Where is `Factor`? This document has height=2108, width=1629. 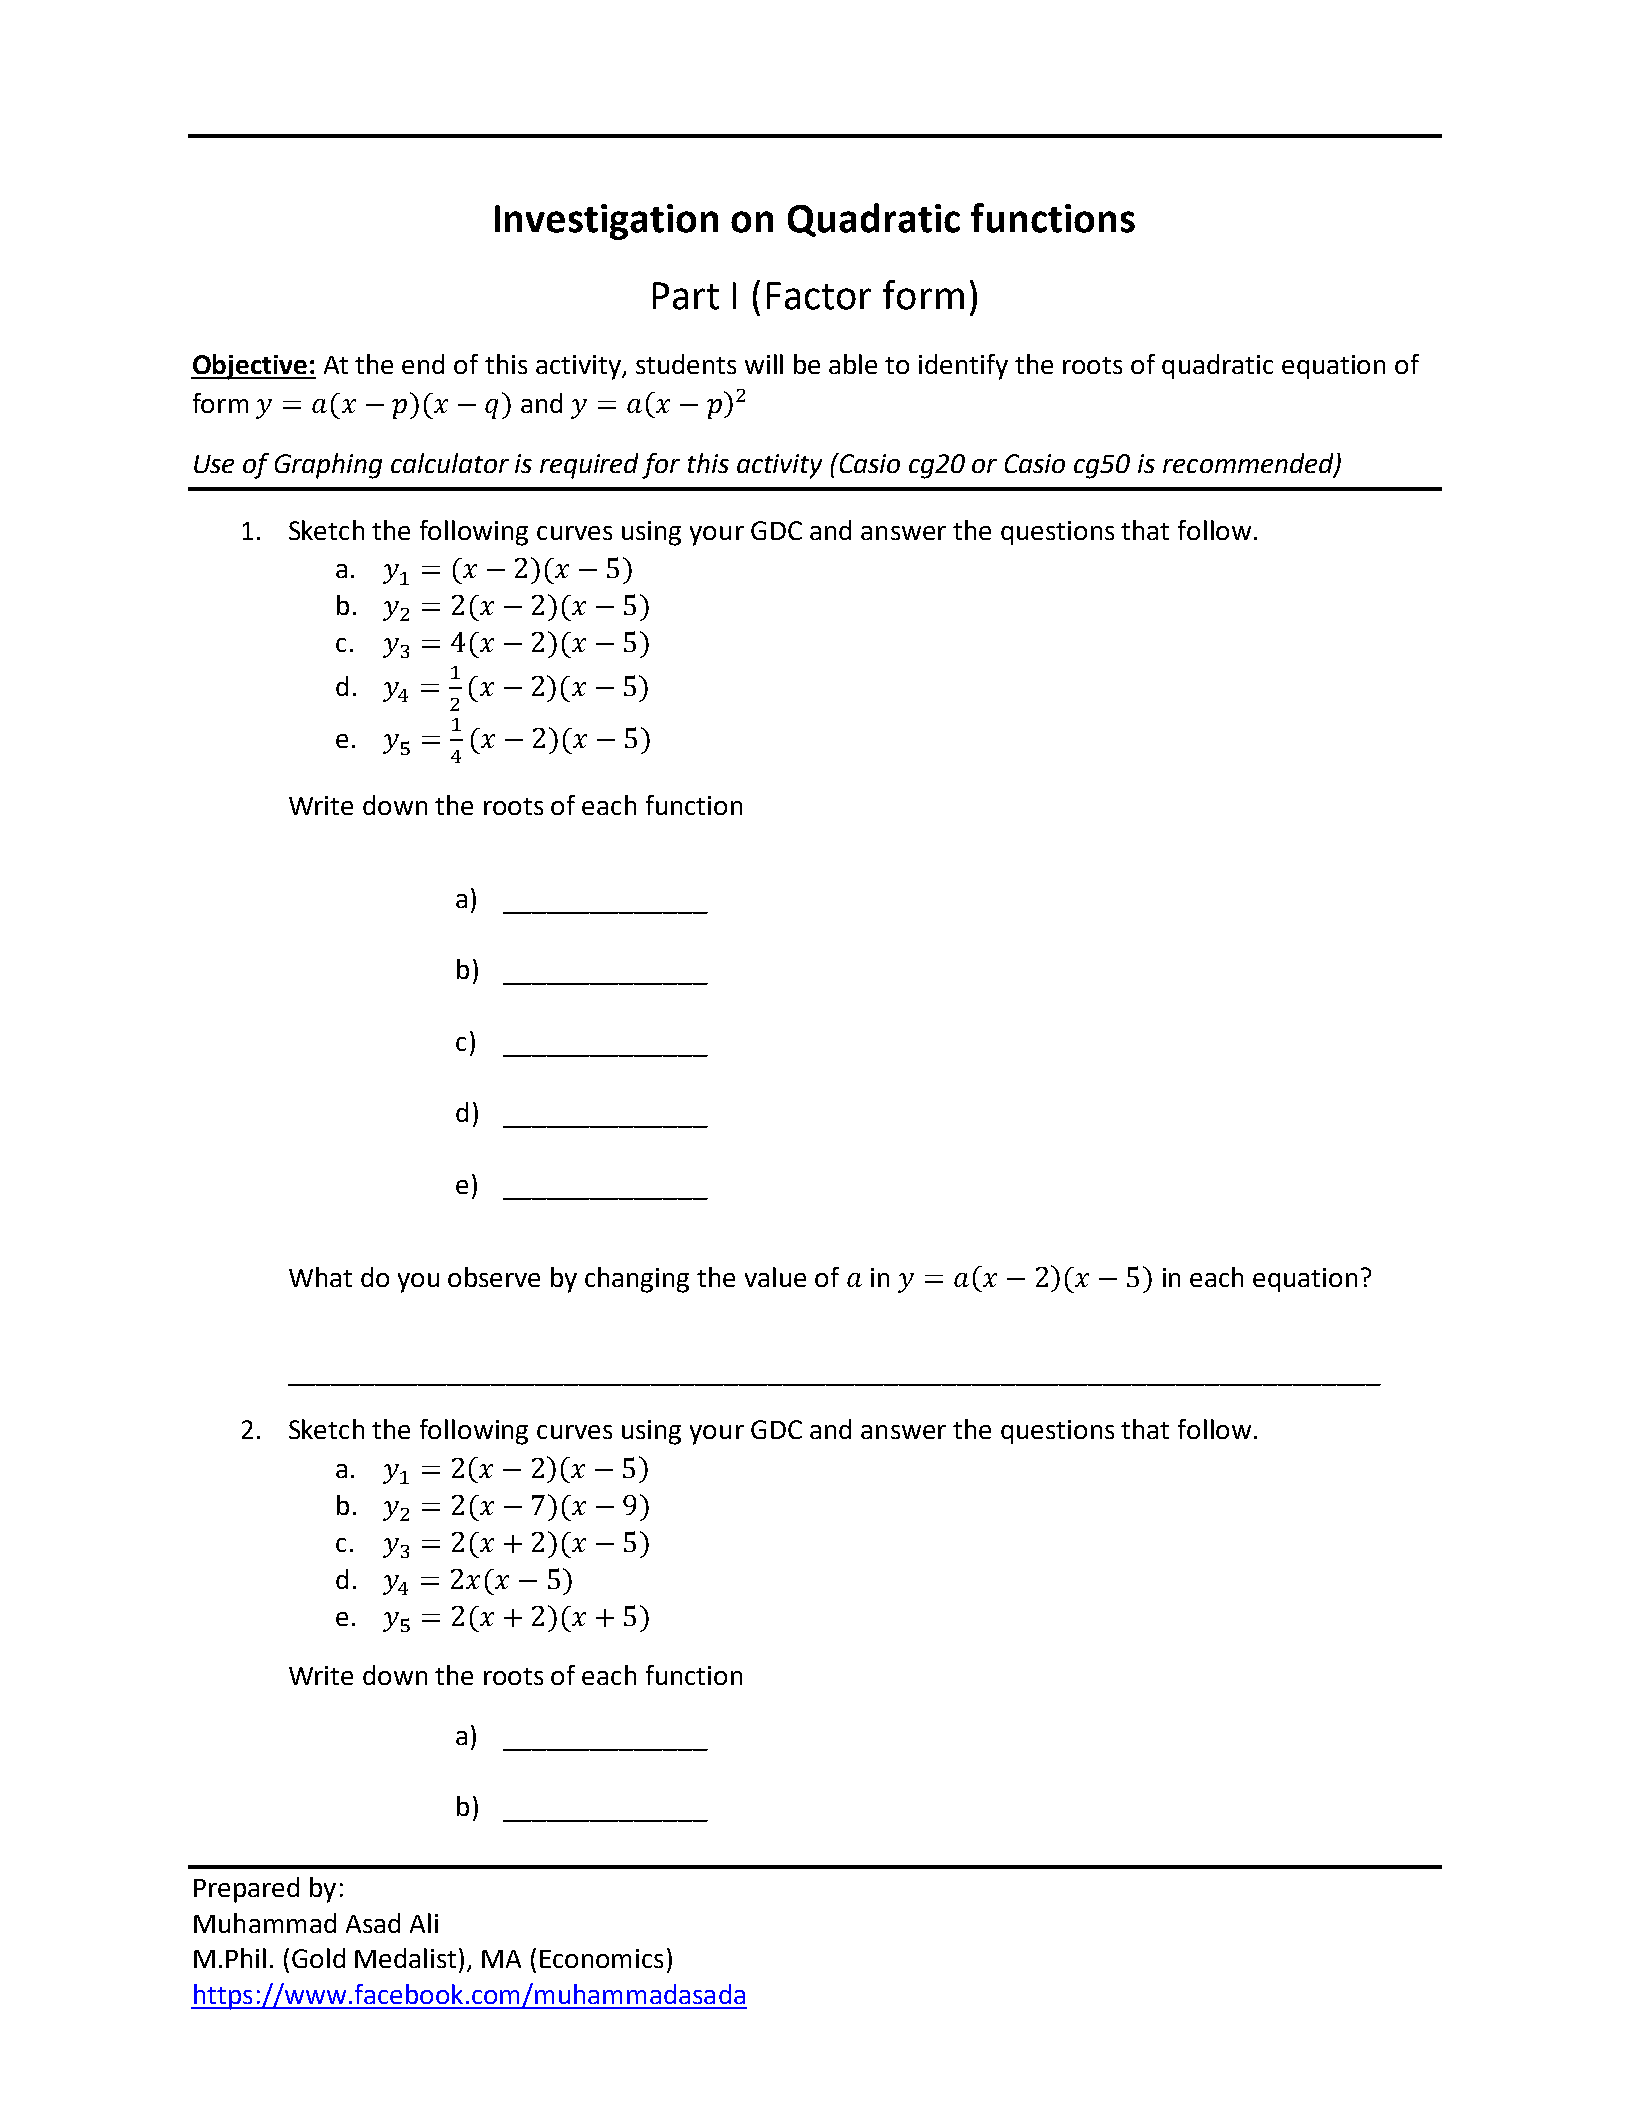 Factor is located at coordinates (819, 296).
